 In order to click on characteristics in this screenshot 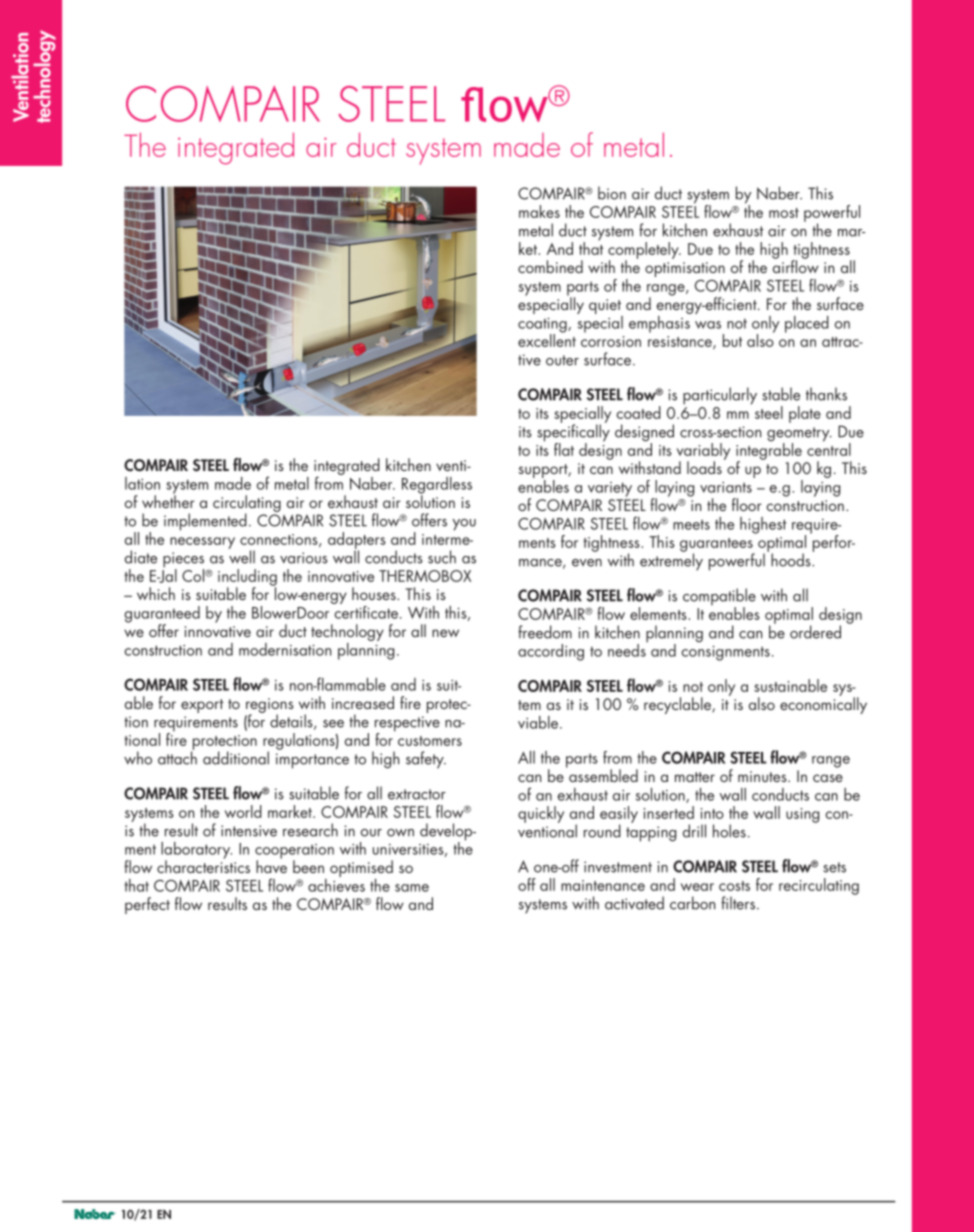, I will do `click(203, 865)`.
